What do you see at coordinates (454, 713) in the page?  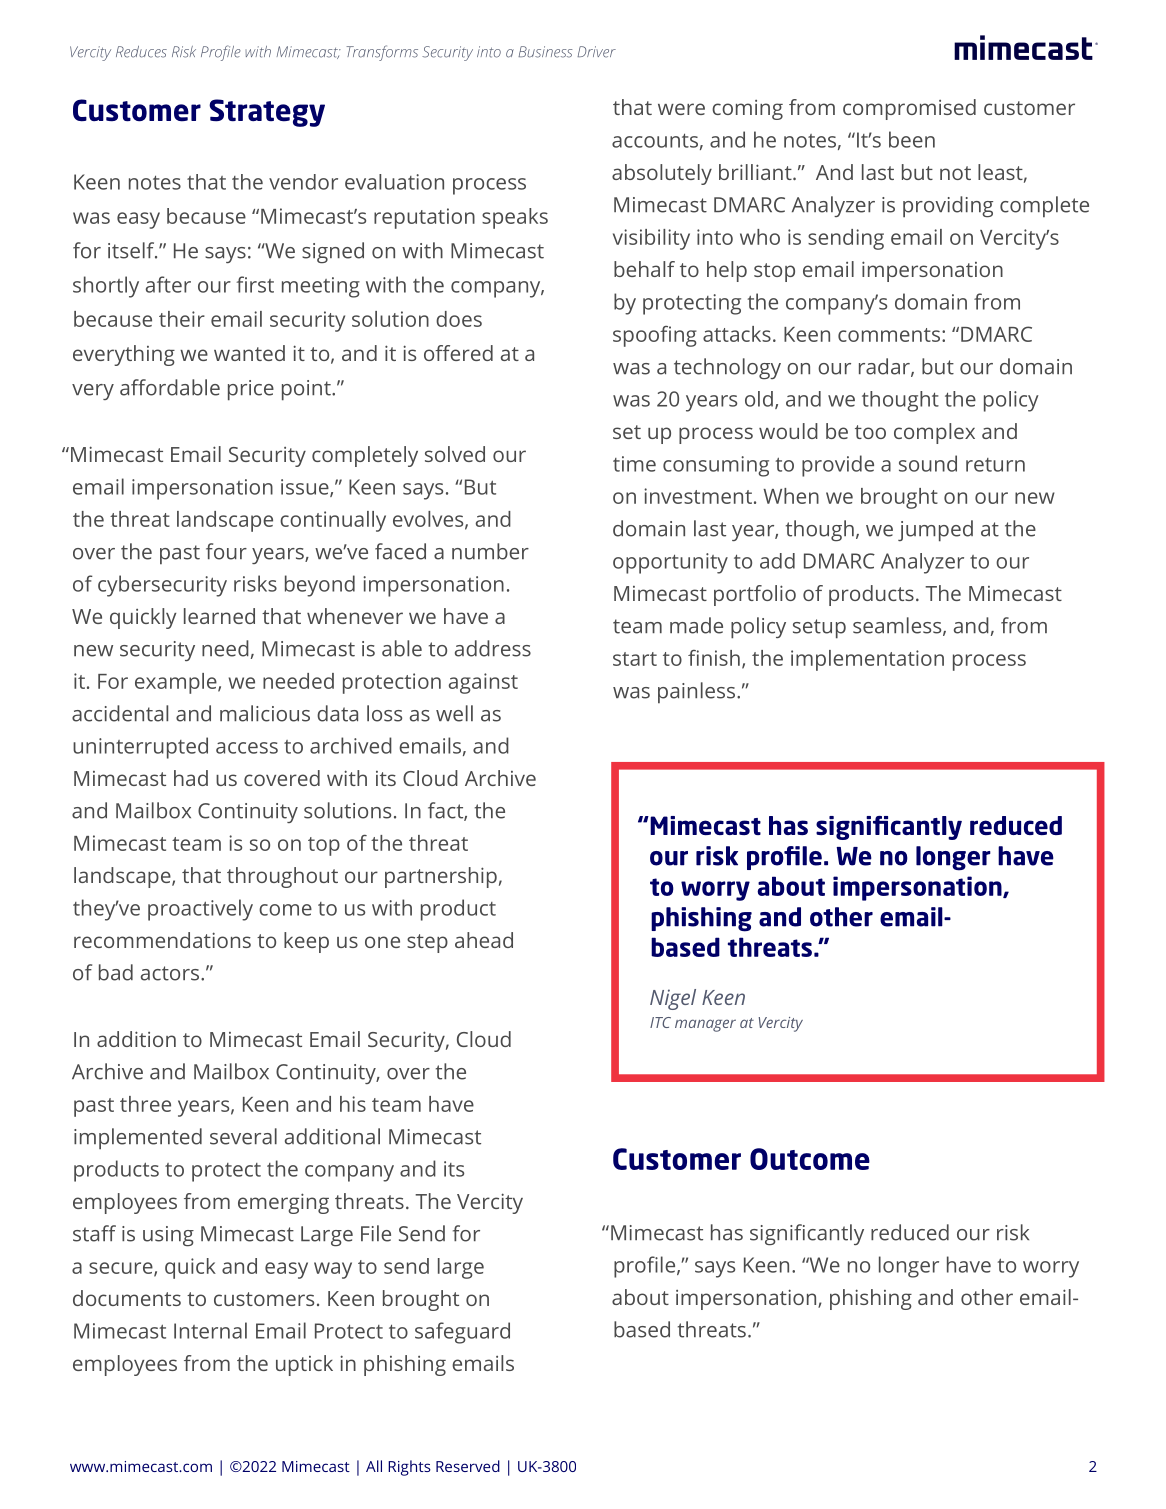 I see `well` at bounding box center [454, 713].
